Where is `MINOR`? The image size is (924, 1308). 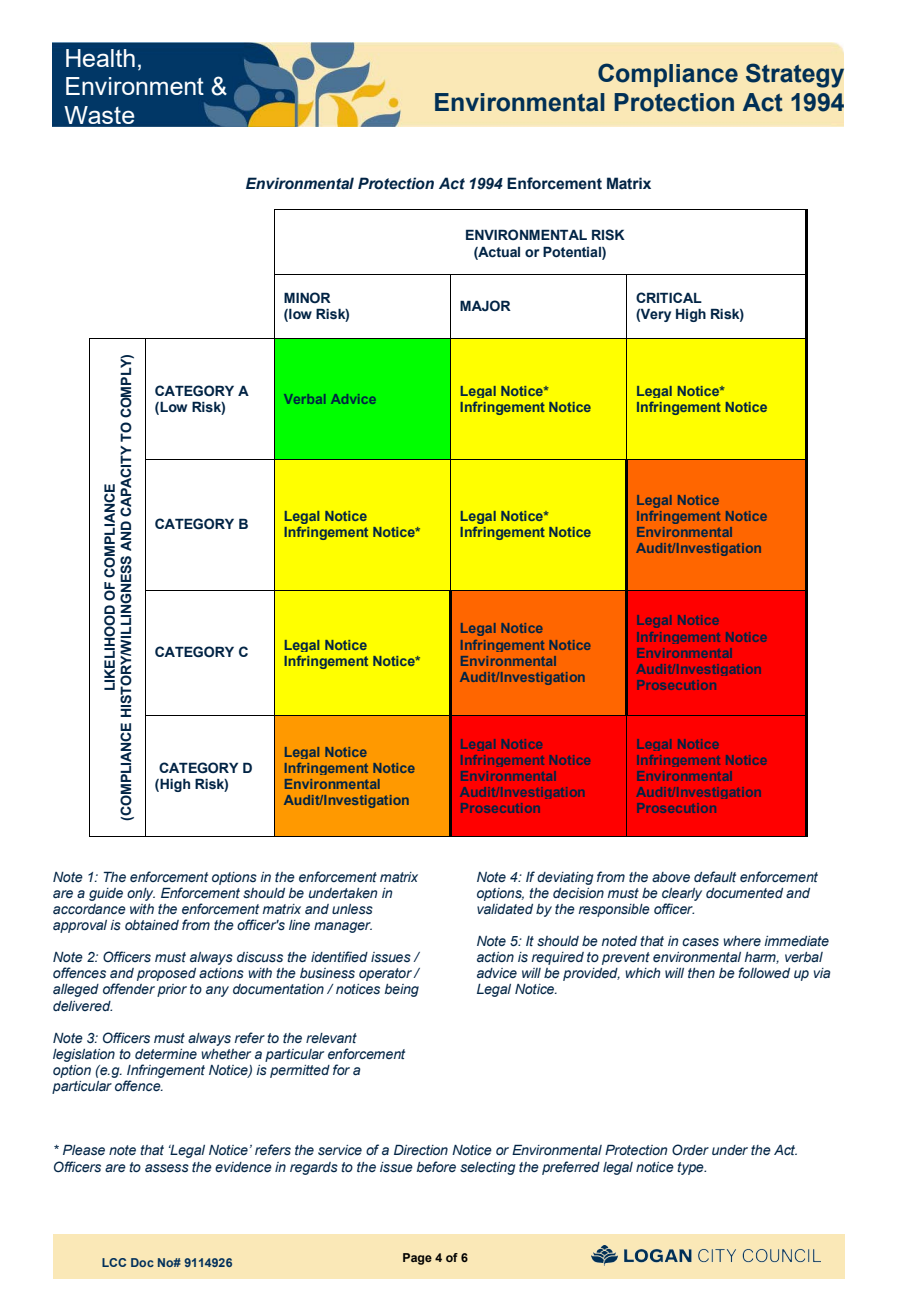 MINOR is located at coordinates (307, 297).
